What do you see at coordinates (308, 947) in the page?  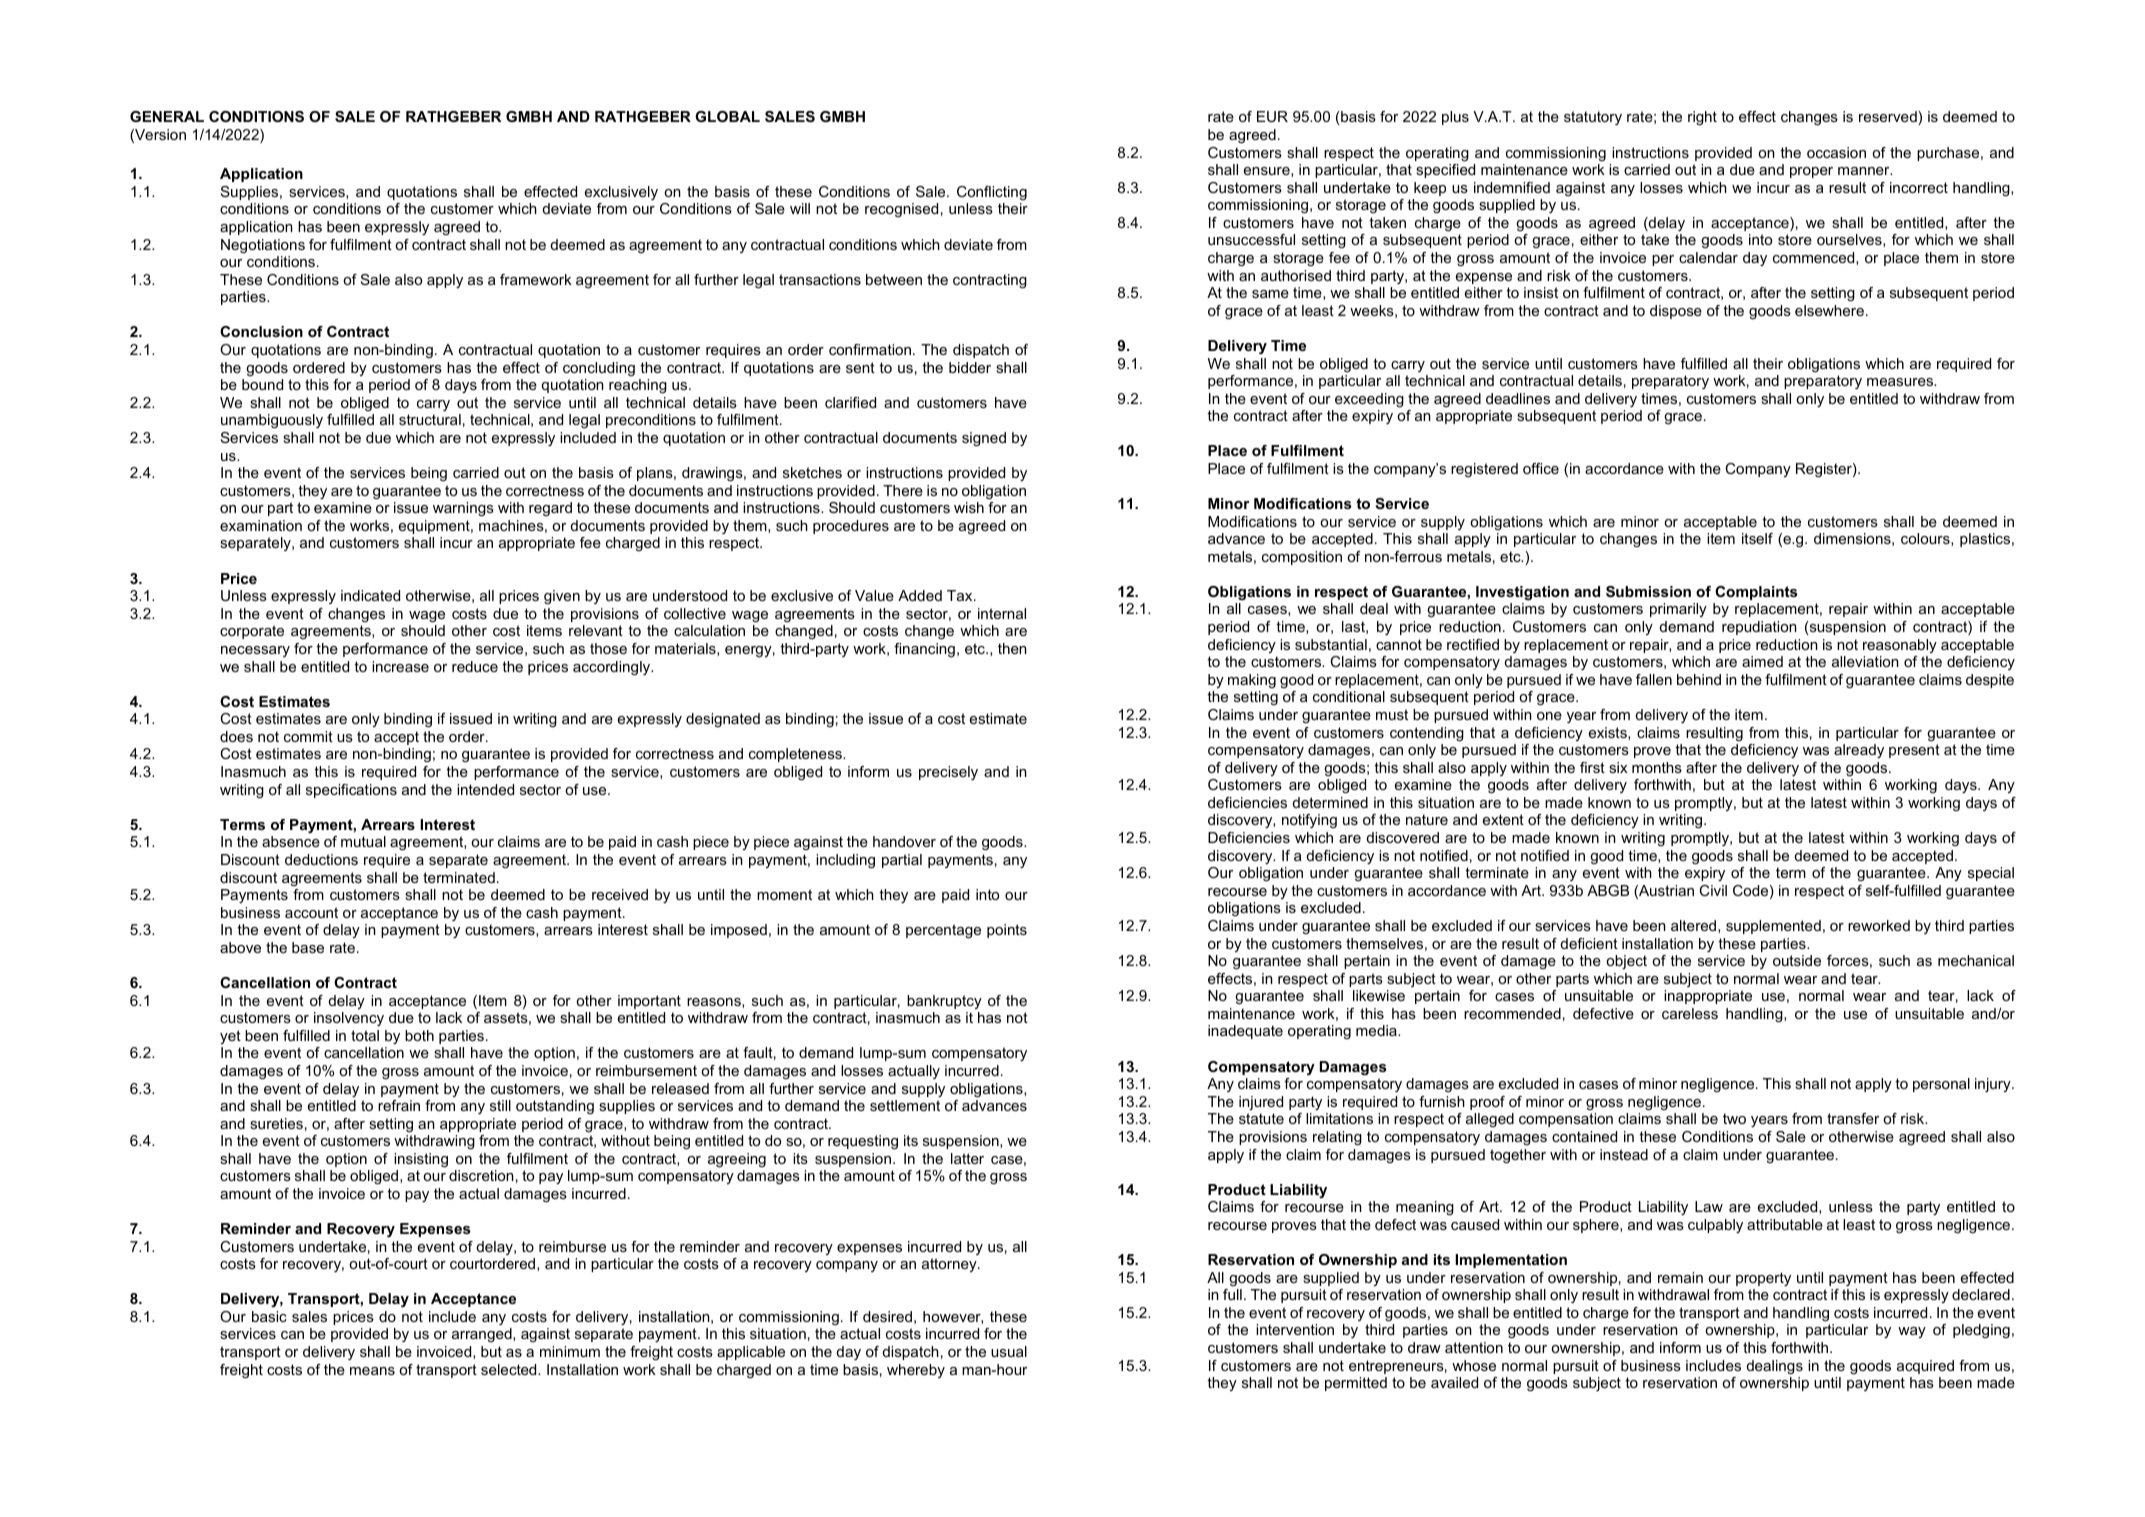 I see `base` at bounding box center [308, 947].
